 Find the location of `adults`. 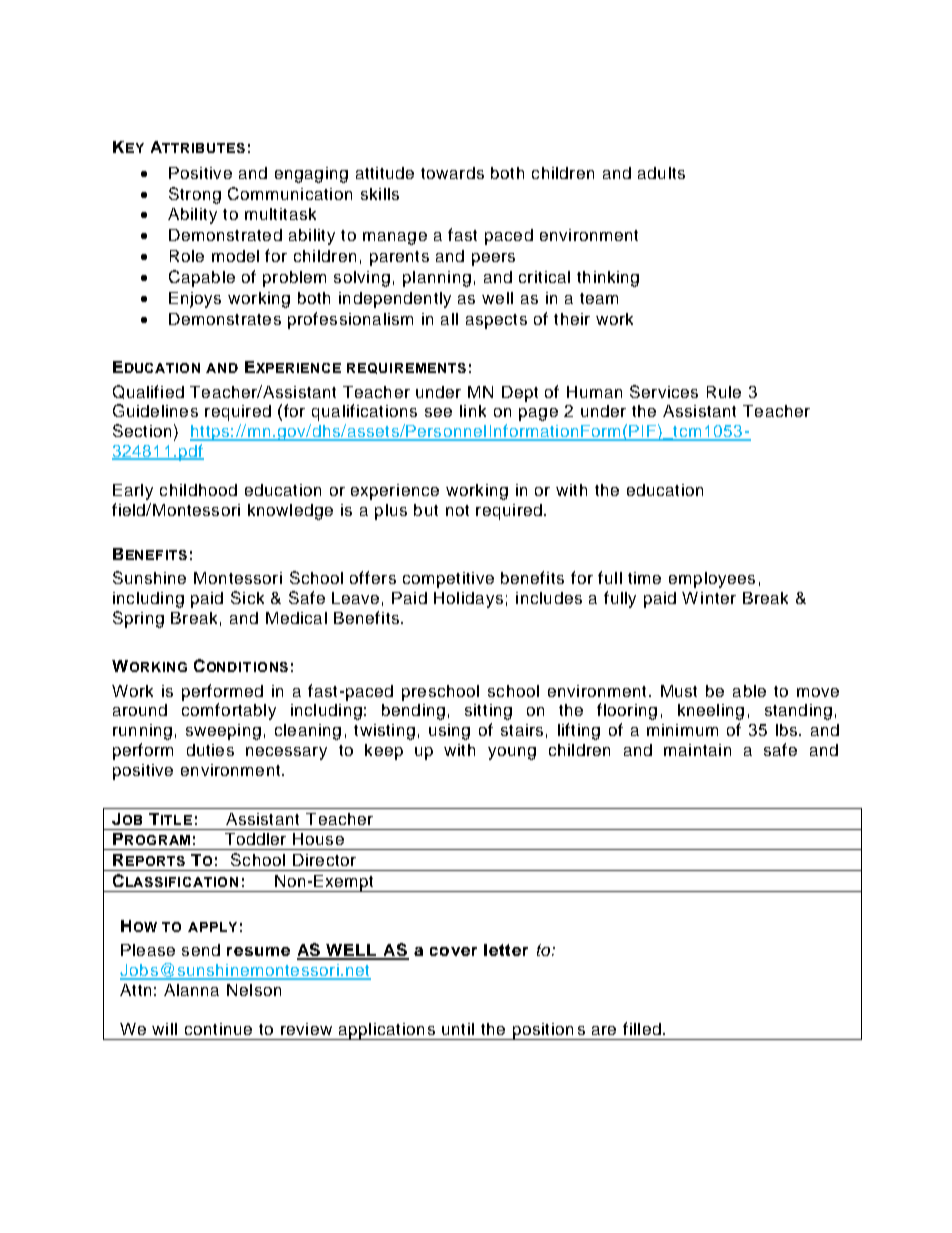

adults is located at coordinates (661, 173).
